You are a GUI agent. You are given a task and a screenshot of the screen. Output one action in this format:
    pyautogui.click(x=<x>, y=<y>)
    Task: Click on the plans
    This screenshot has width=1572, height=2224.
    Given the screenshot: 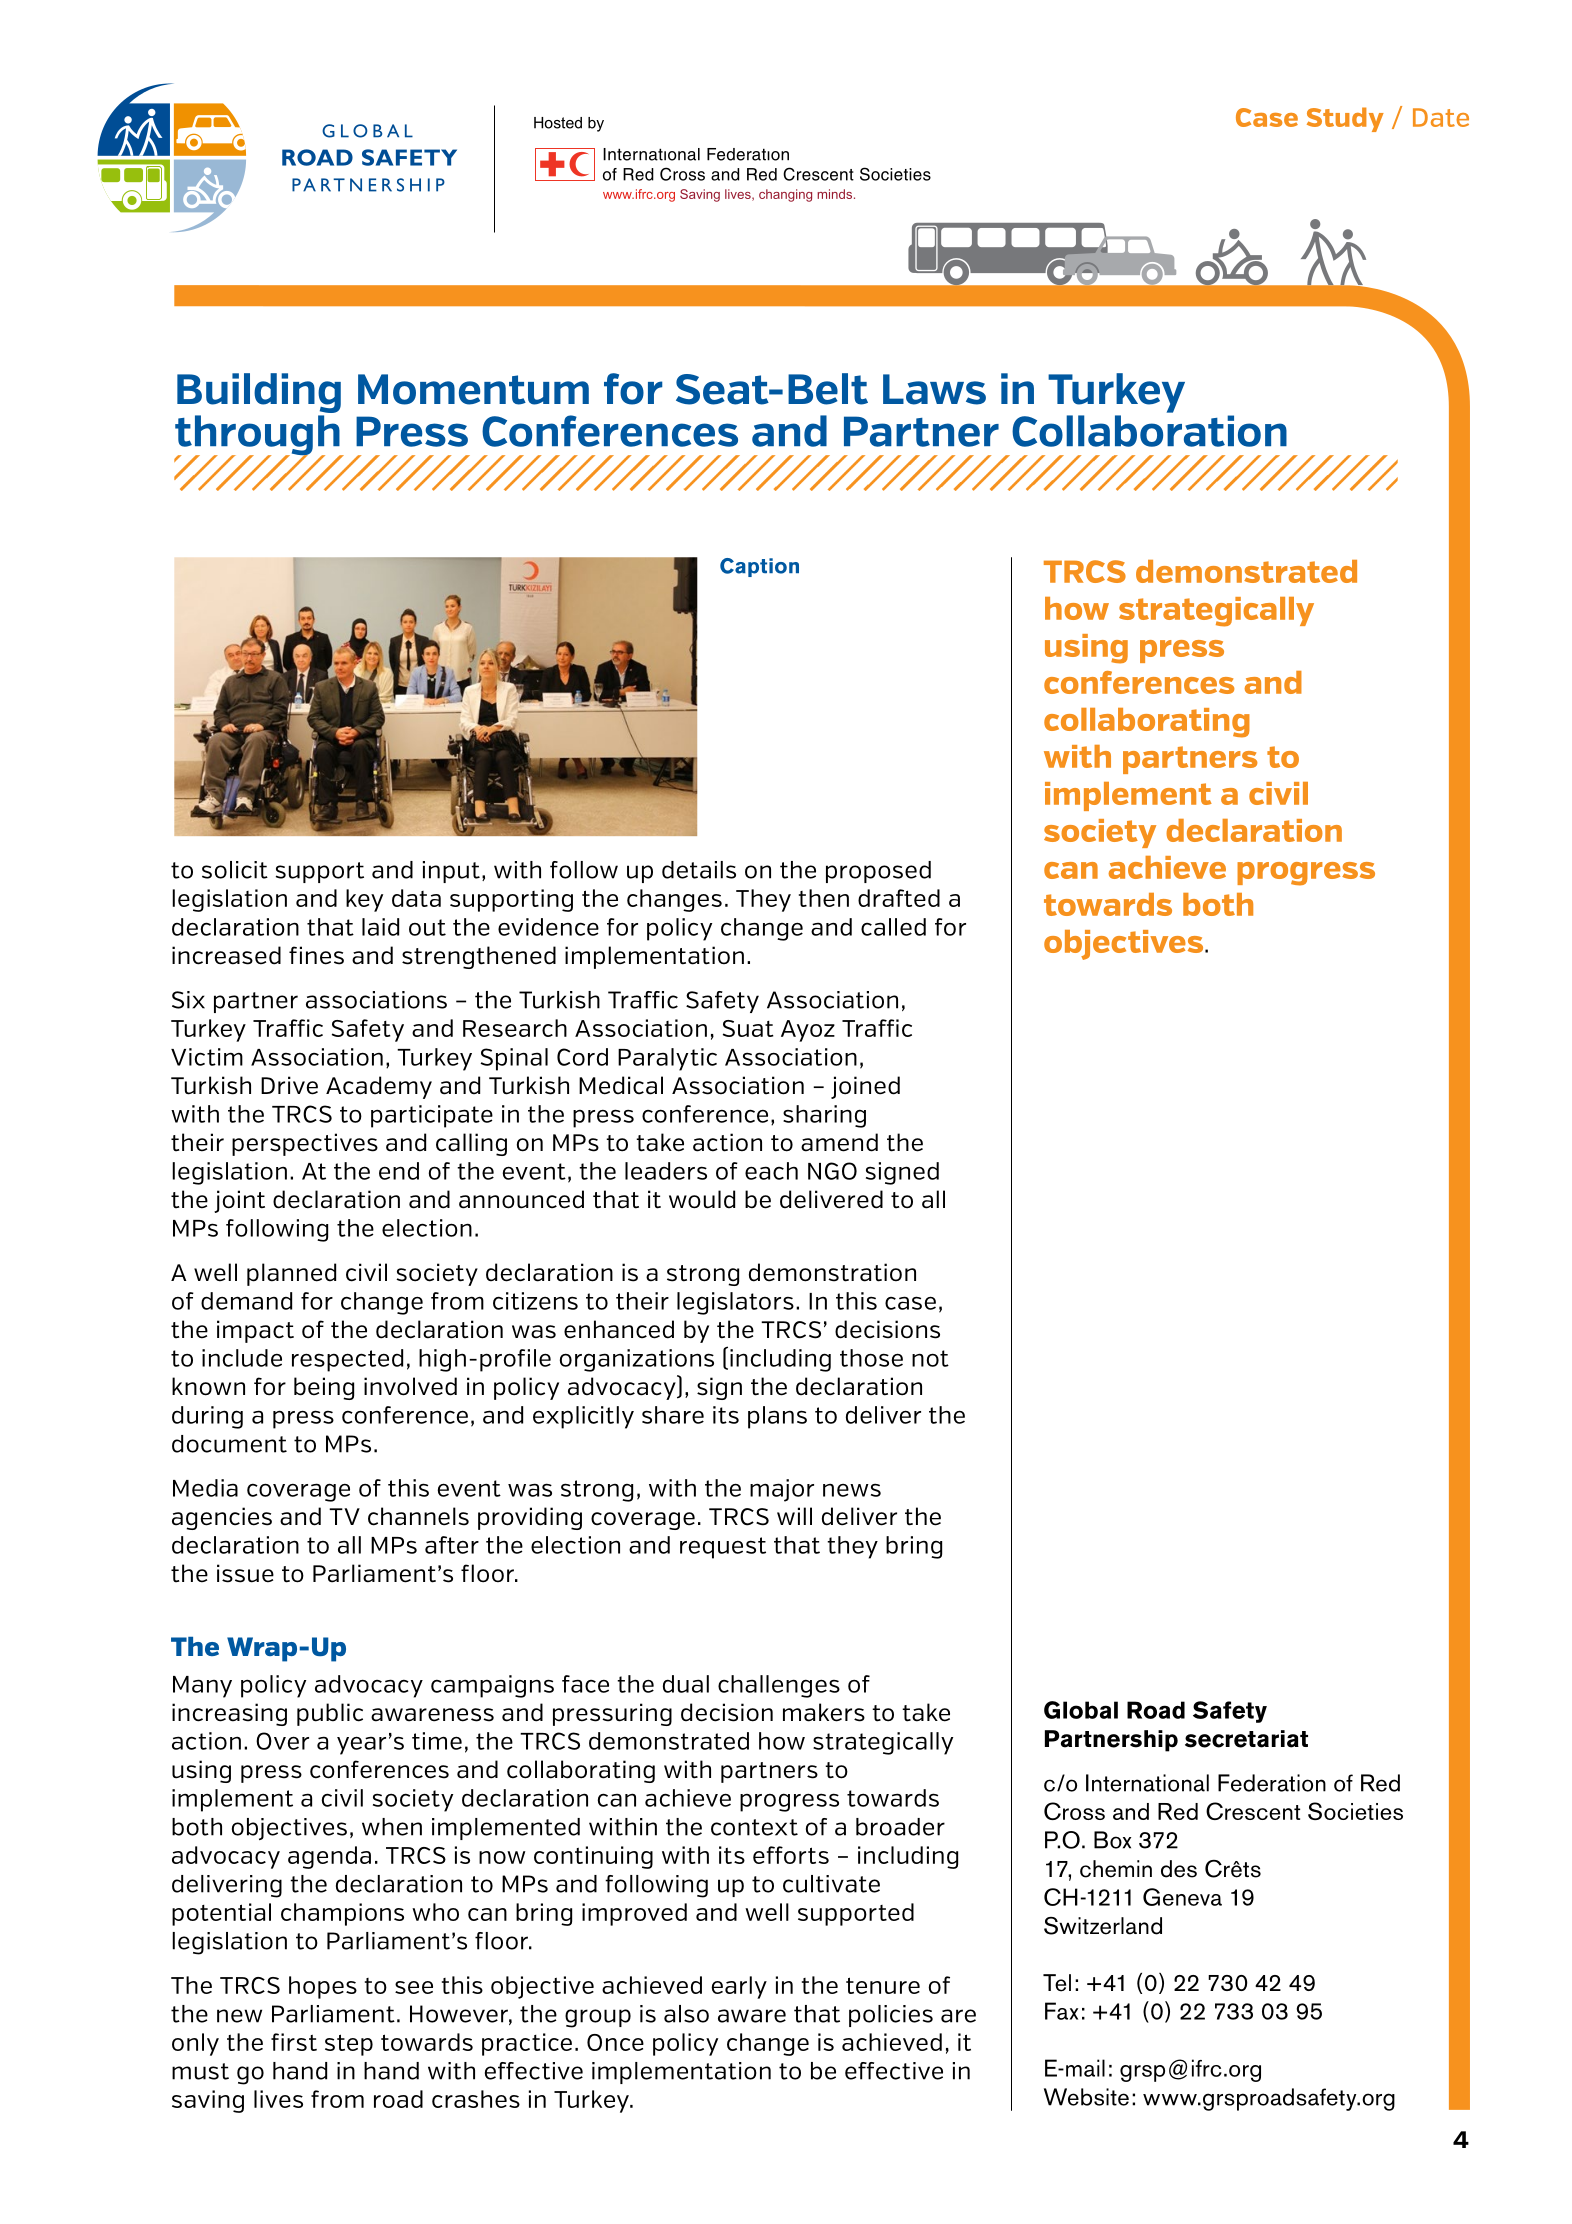 What is the action you would take?
    pyautogui.click(x=777, y=1417)
